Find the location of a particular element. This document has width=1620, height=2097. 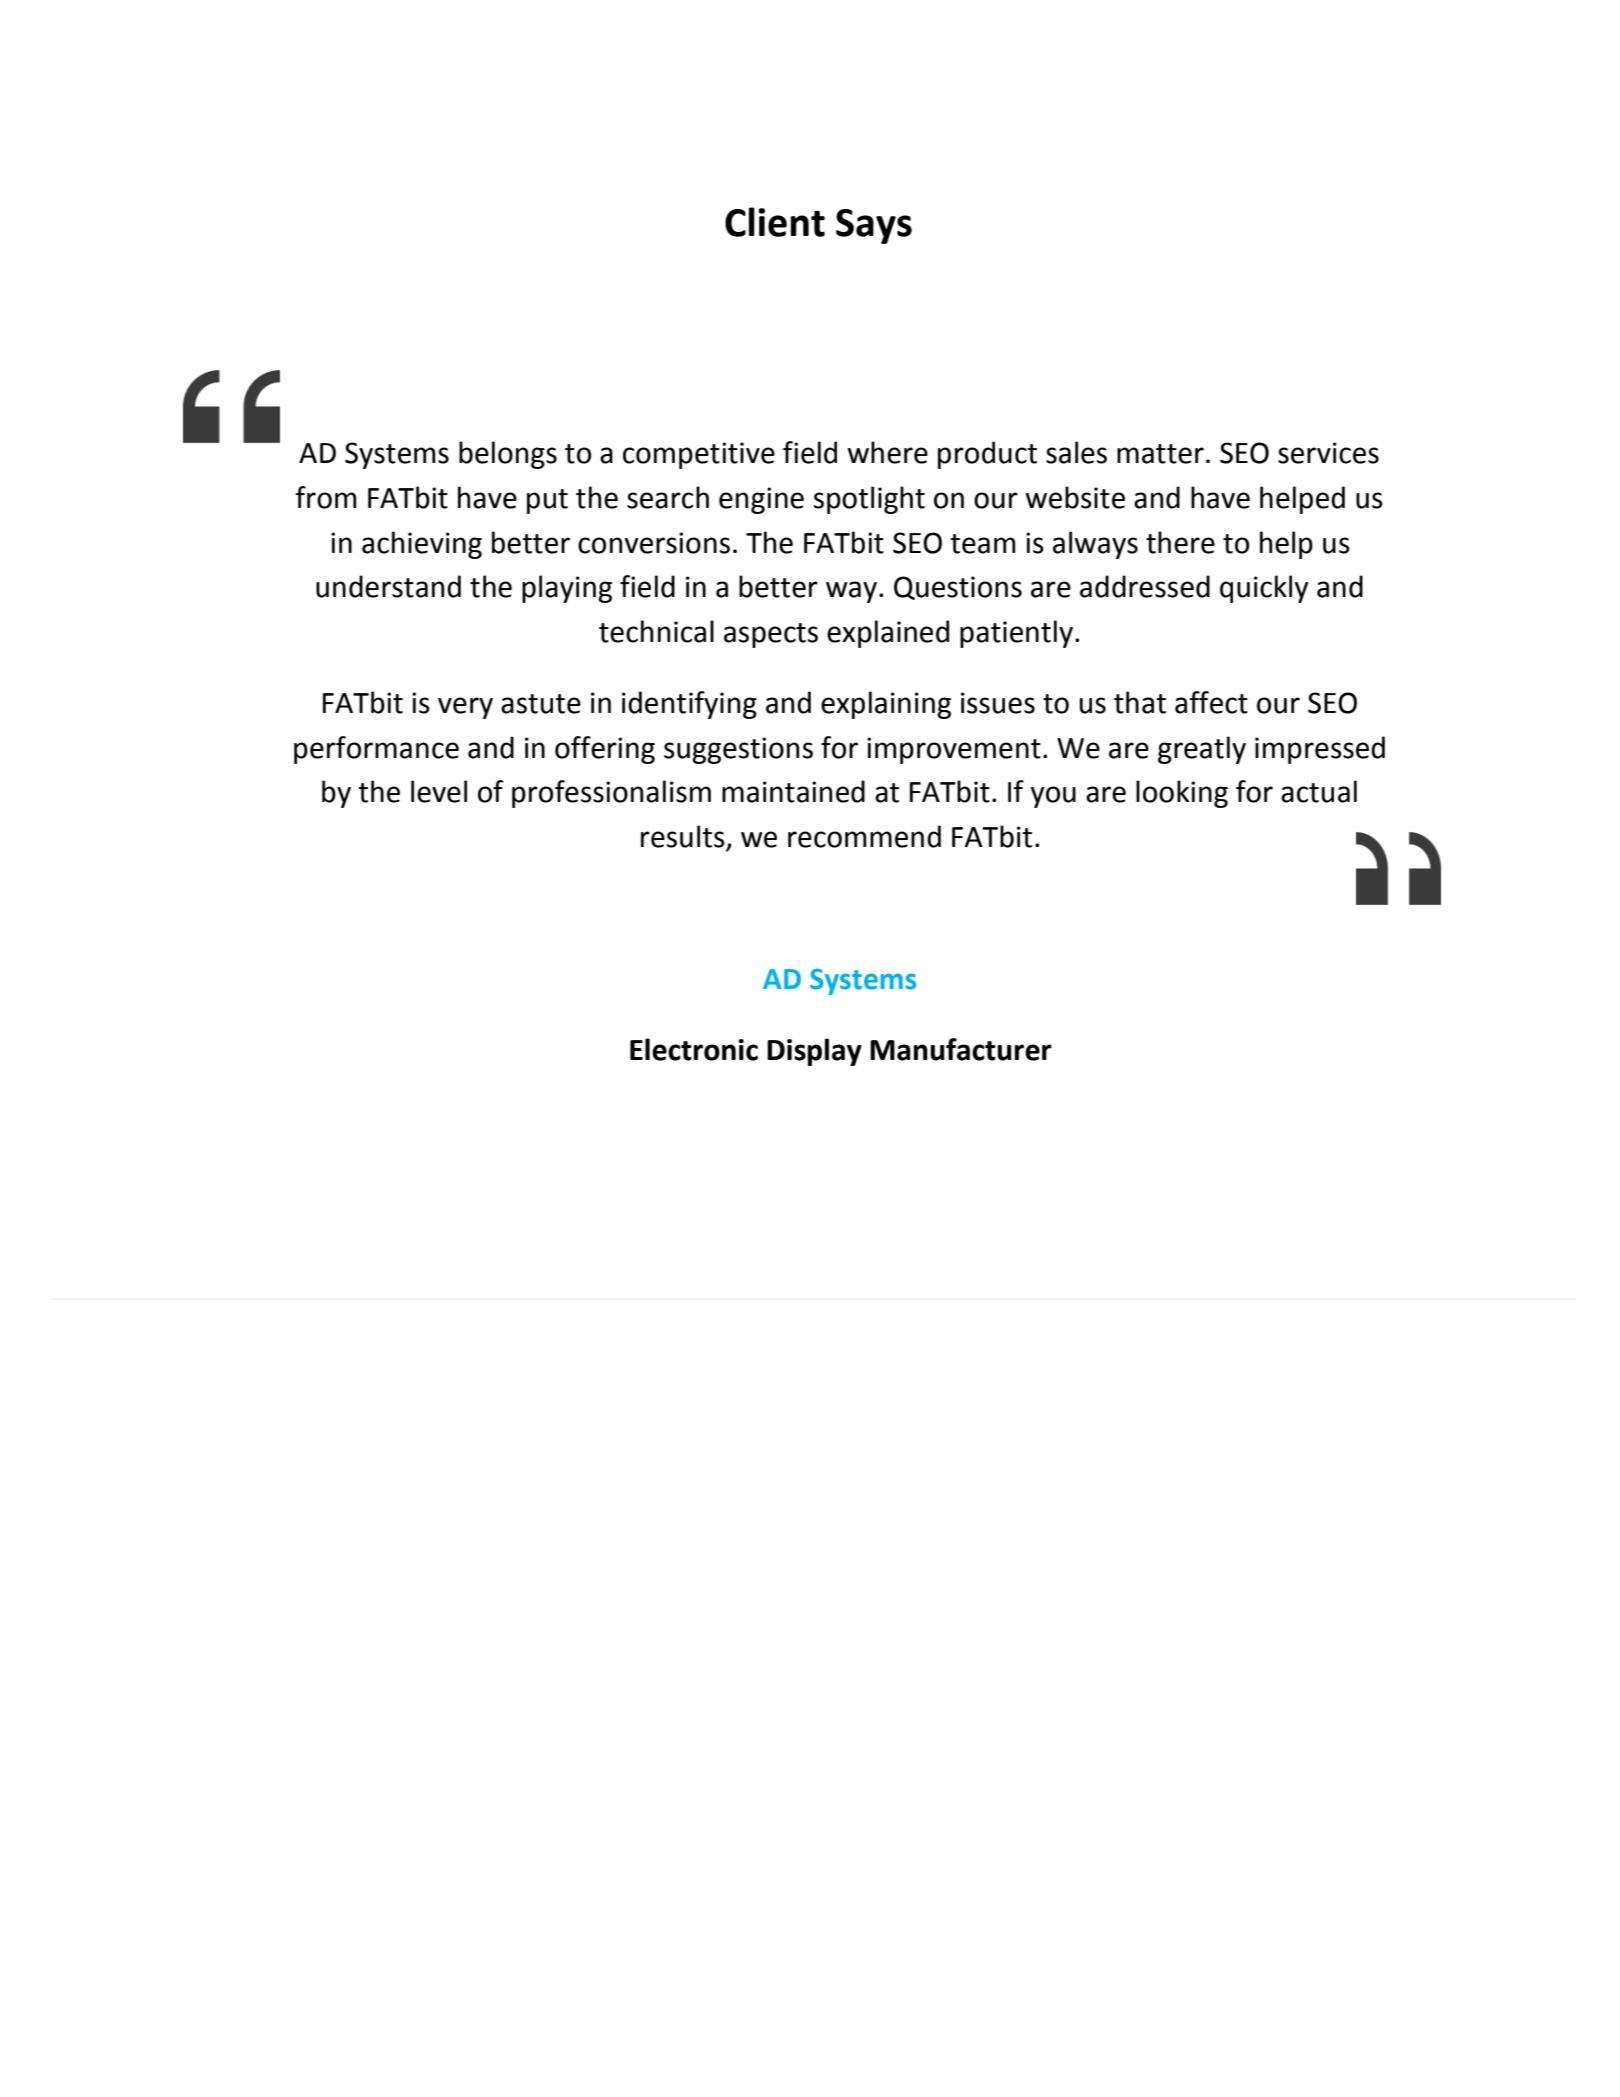

maintained is located at coordinates (793, 791).
